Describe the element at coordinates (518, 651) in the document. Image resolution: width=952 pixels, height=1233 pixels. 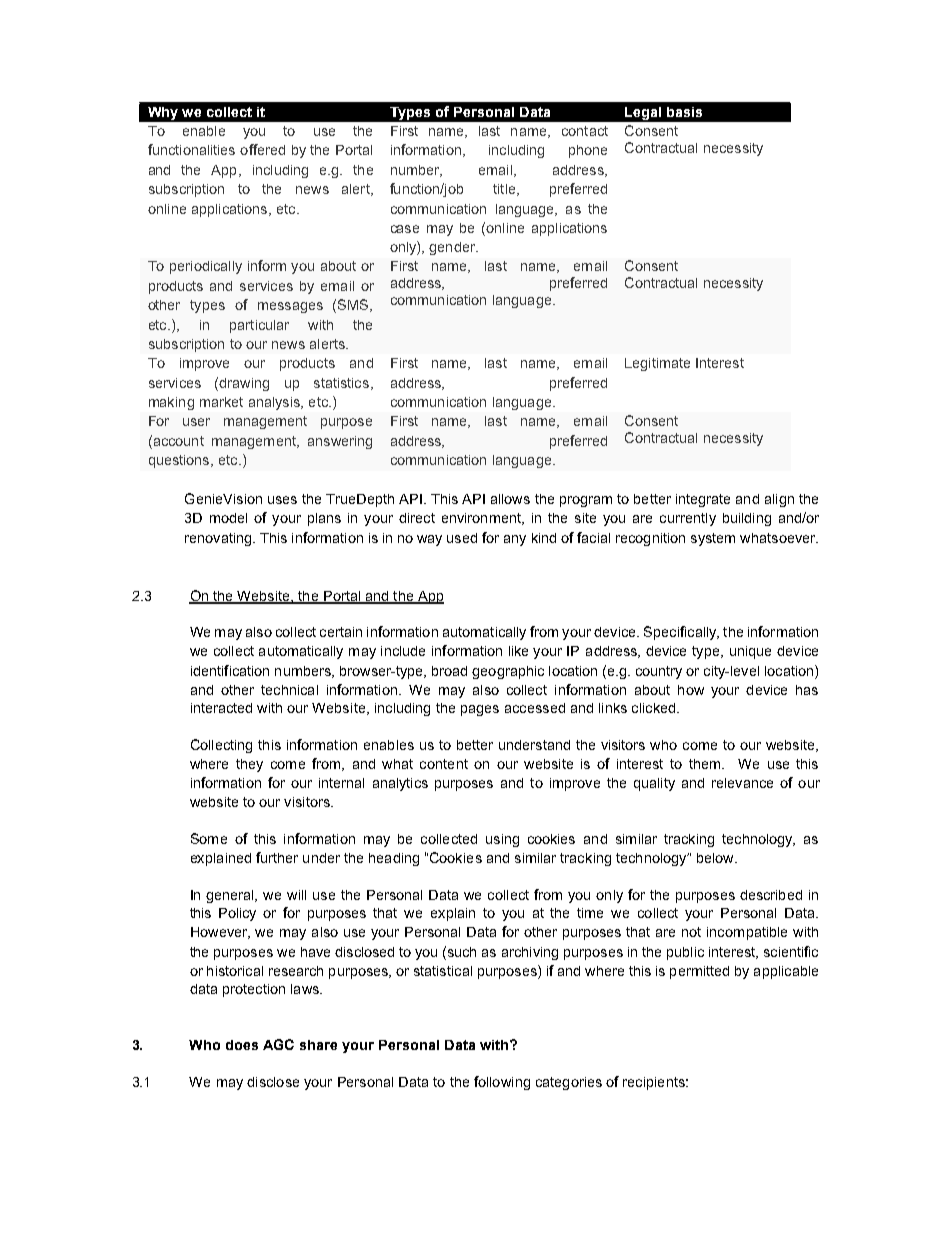
I see `like` at that location.
